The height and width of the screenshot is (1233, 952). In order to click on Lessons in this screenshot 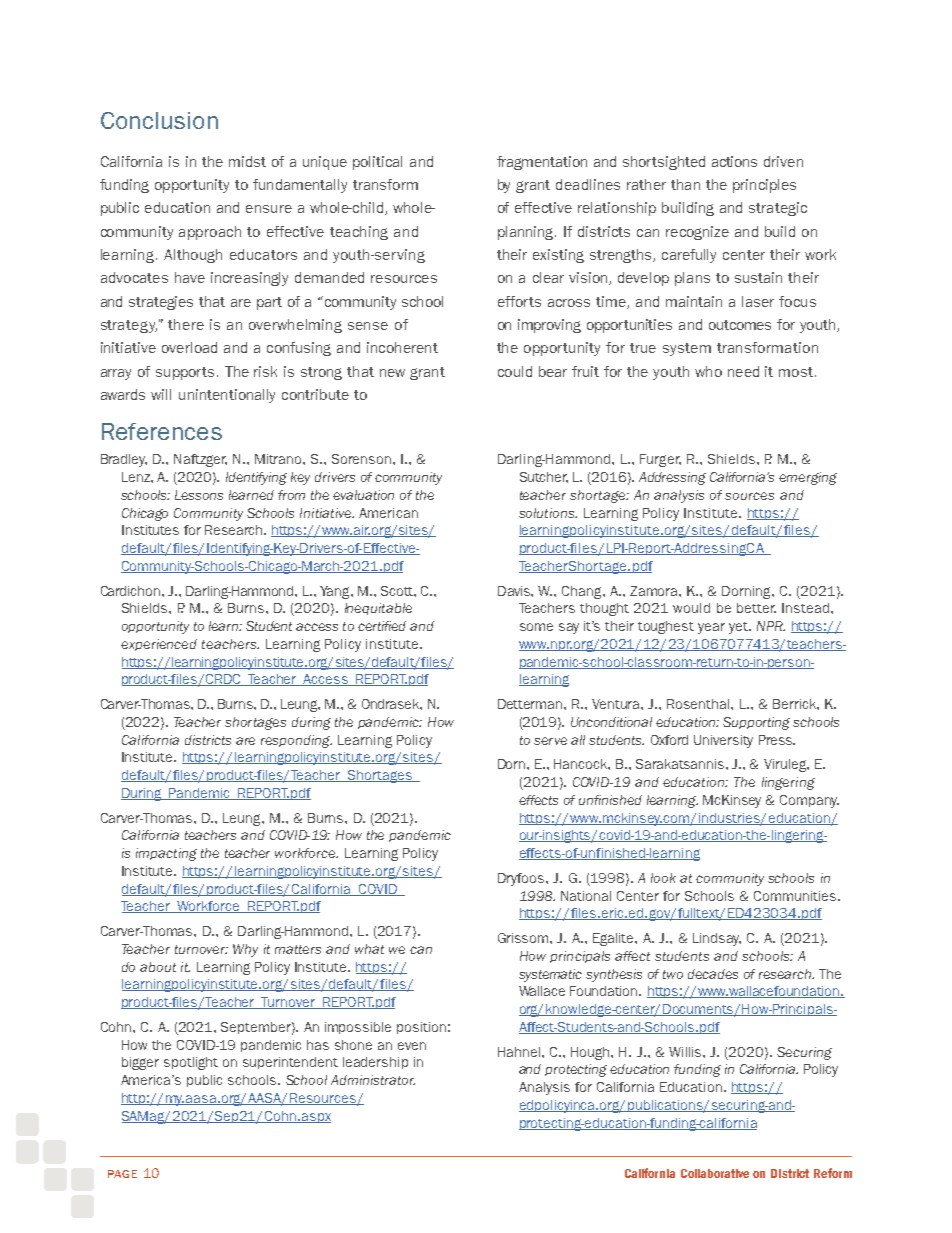, I will do `click(199, 495)`.
